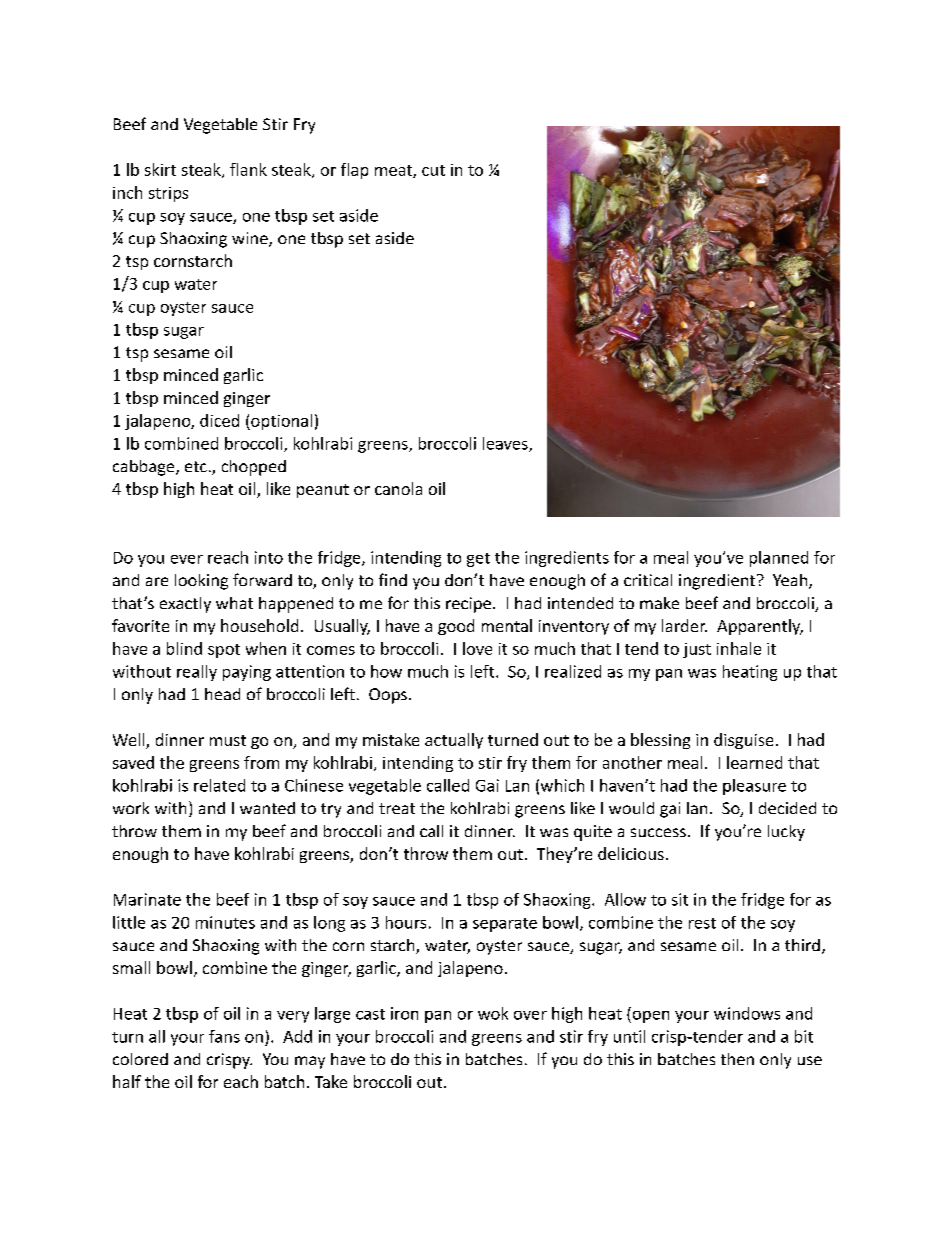  Describe the element at coordinates (737, 1059) in the screenshot. I see `then` at that location.
